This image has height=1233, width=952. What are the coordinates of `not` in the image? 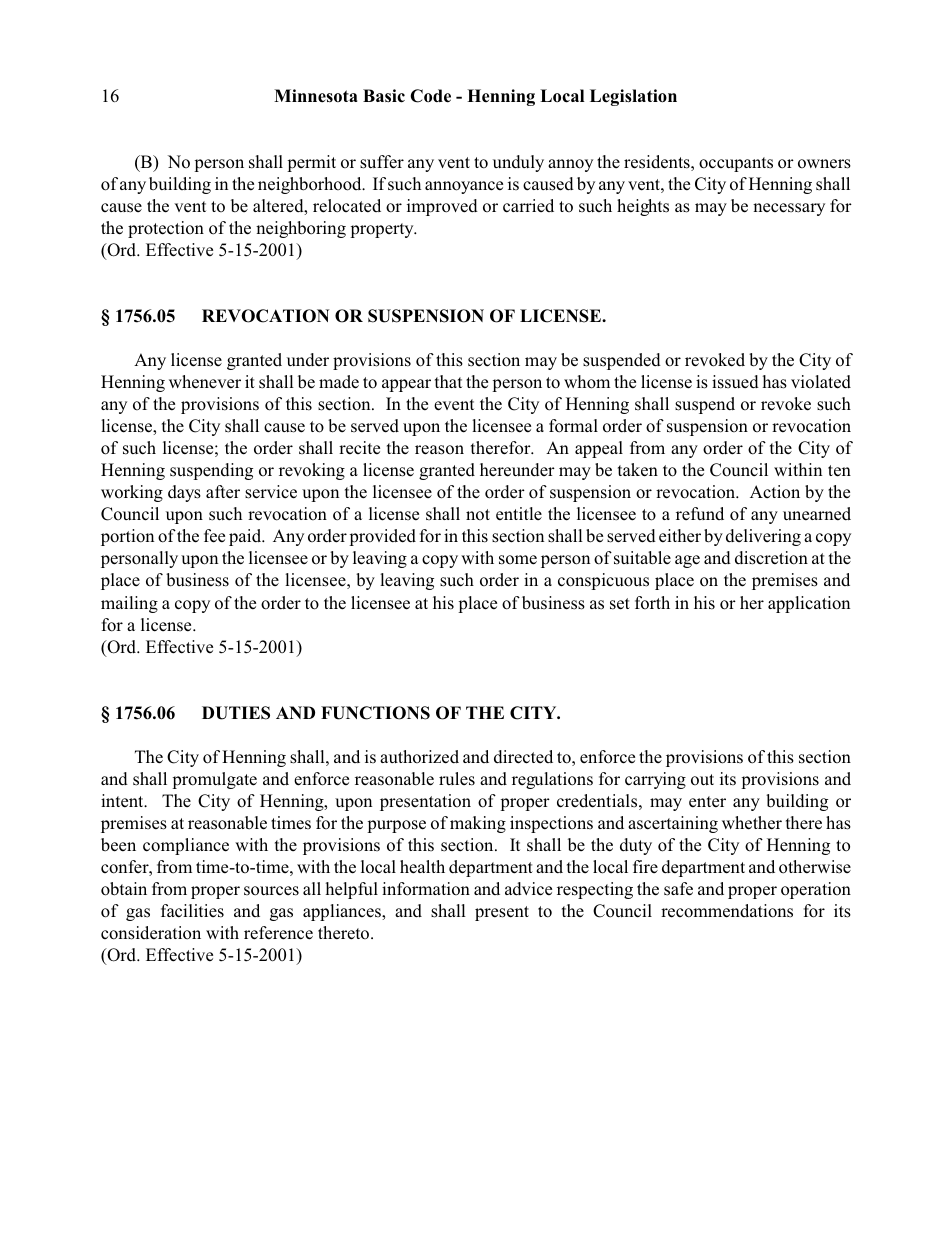 It's located at (478, 514).
